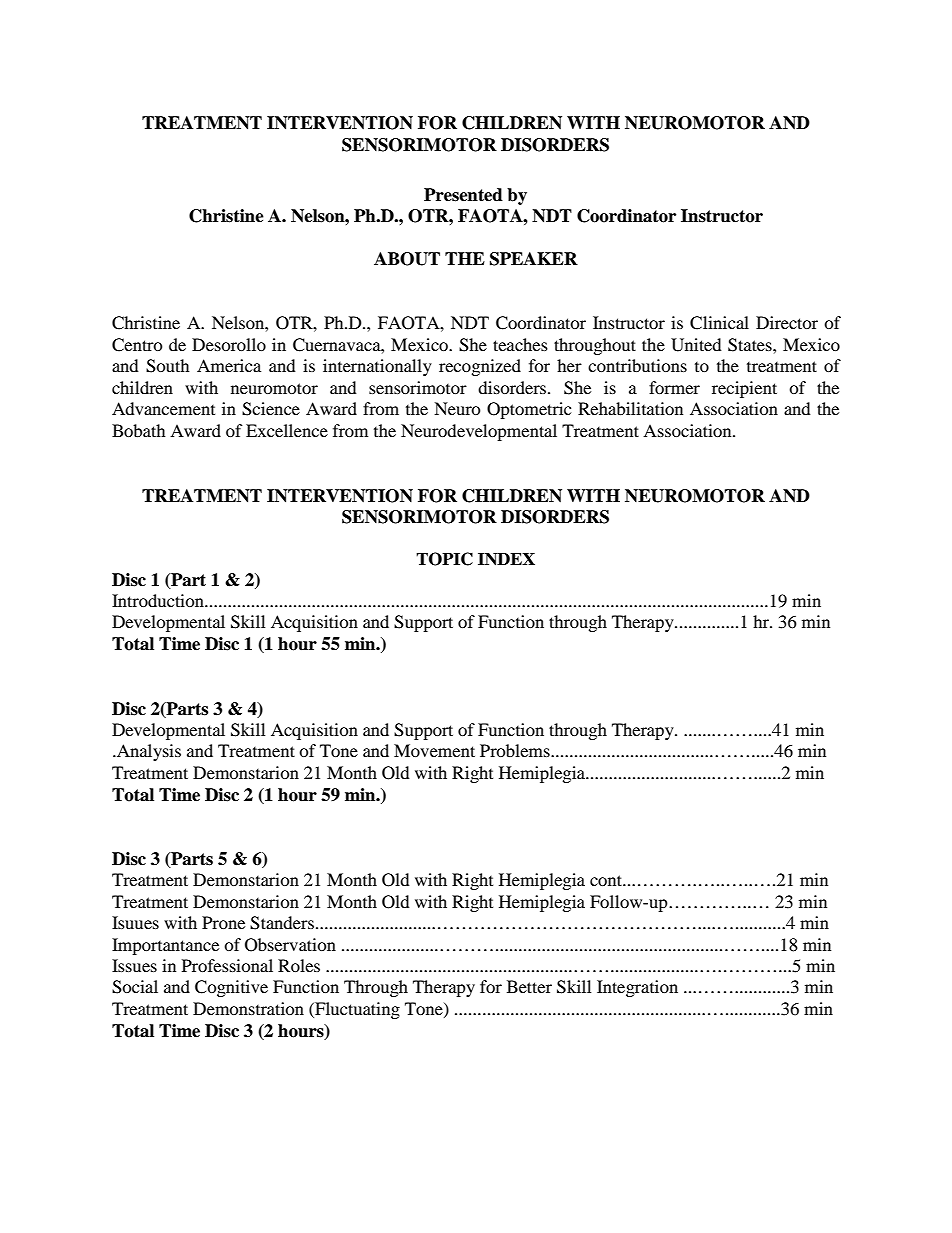 The height and width of the page is (1233, 952). I want to click on Analysis, so click(147, 752).
